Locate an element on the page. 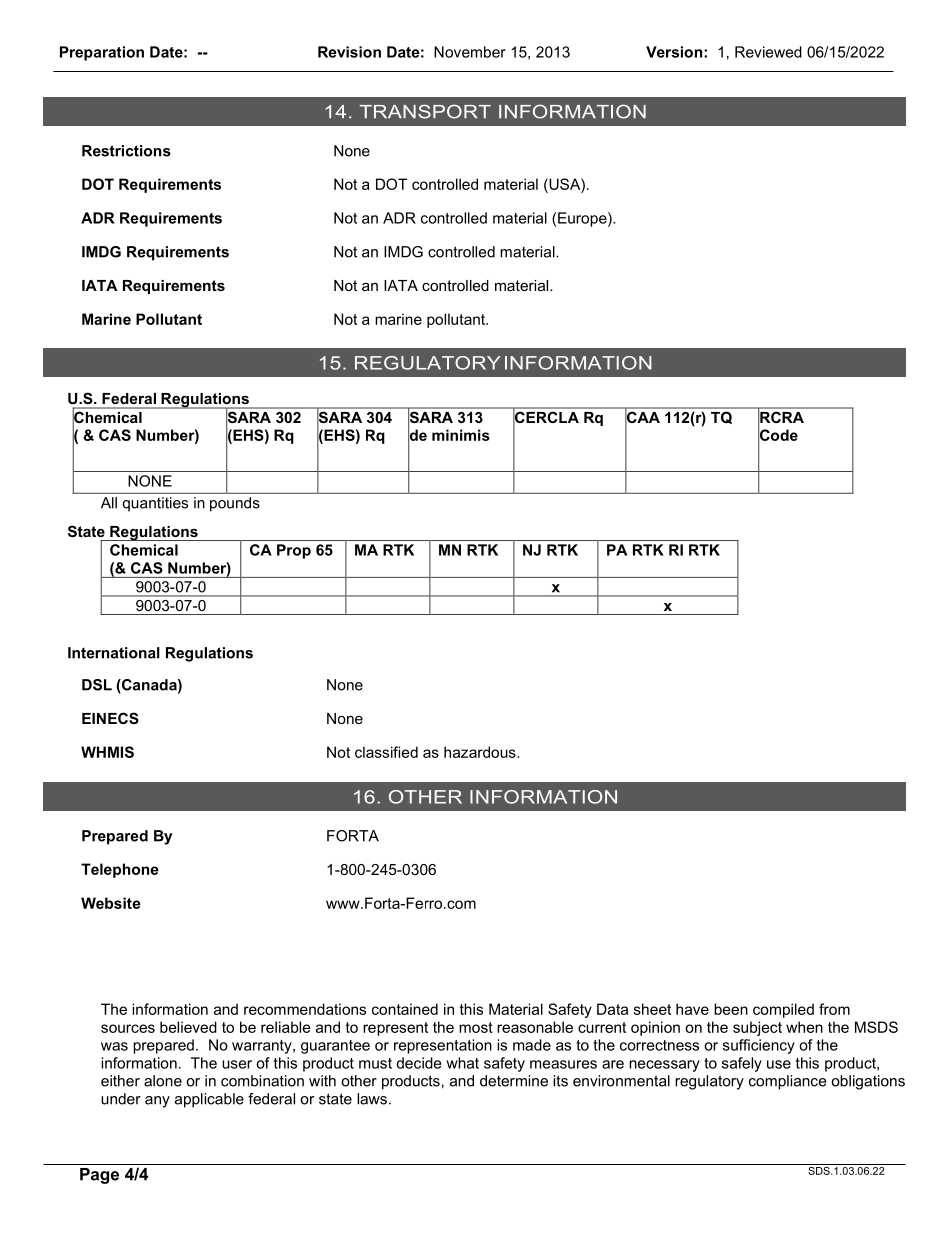  Reviewed is located at coordinates (768, 52).
